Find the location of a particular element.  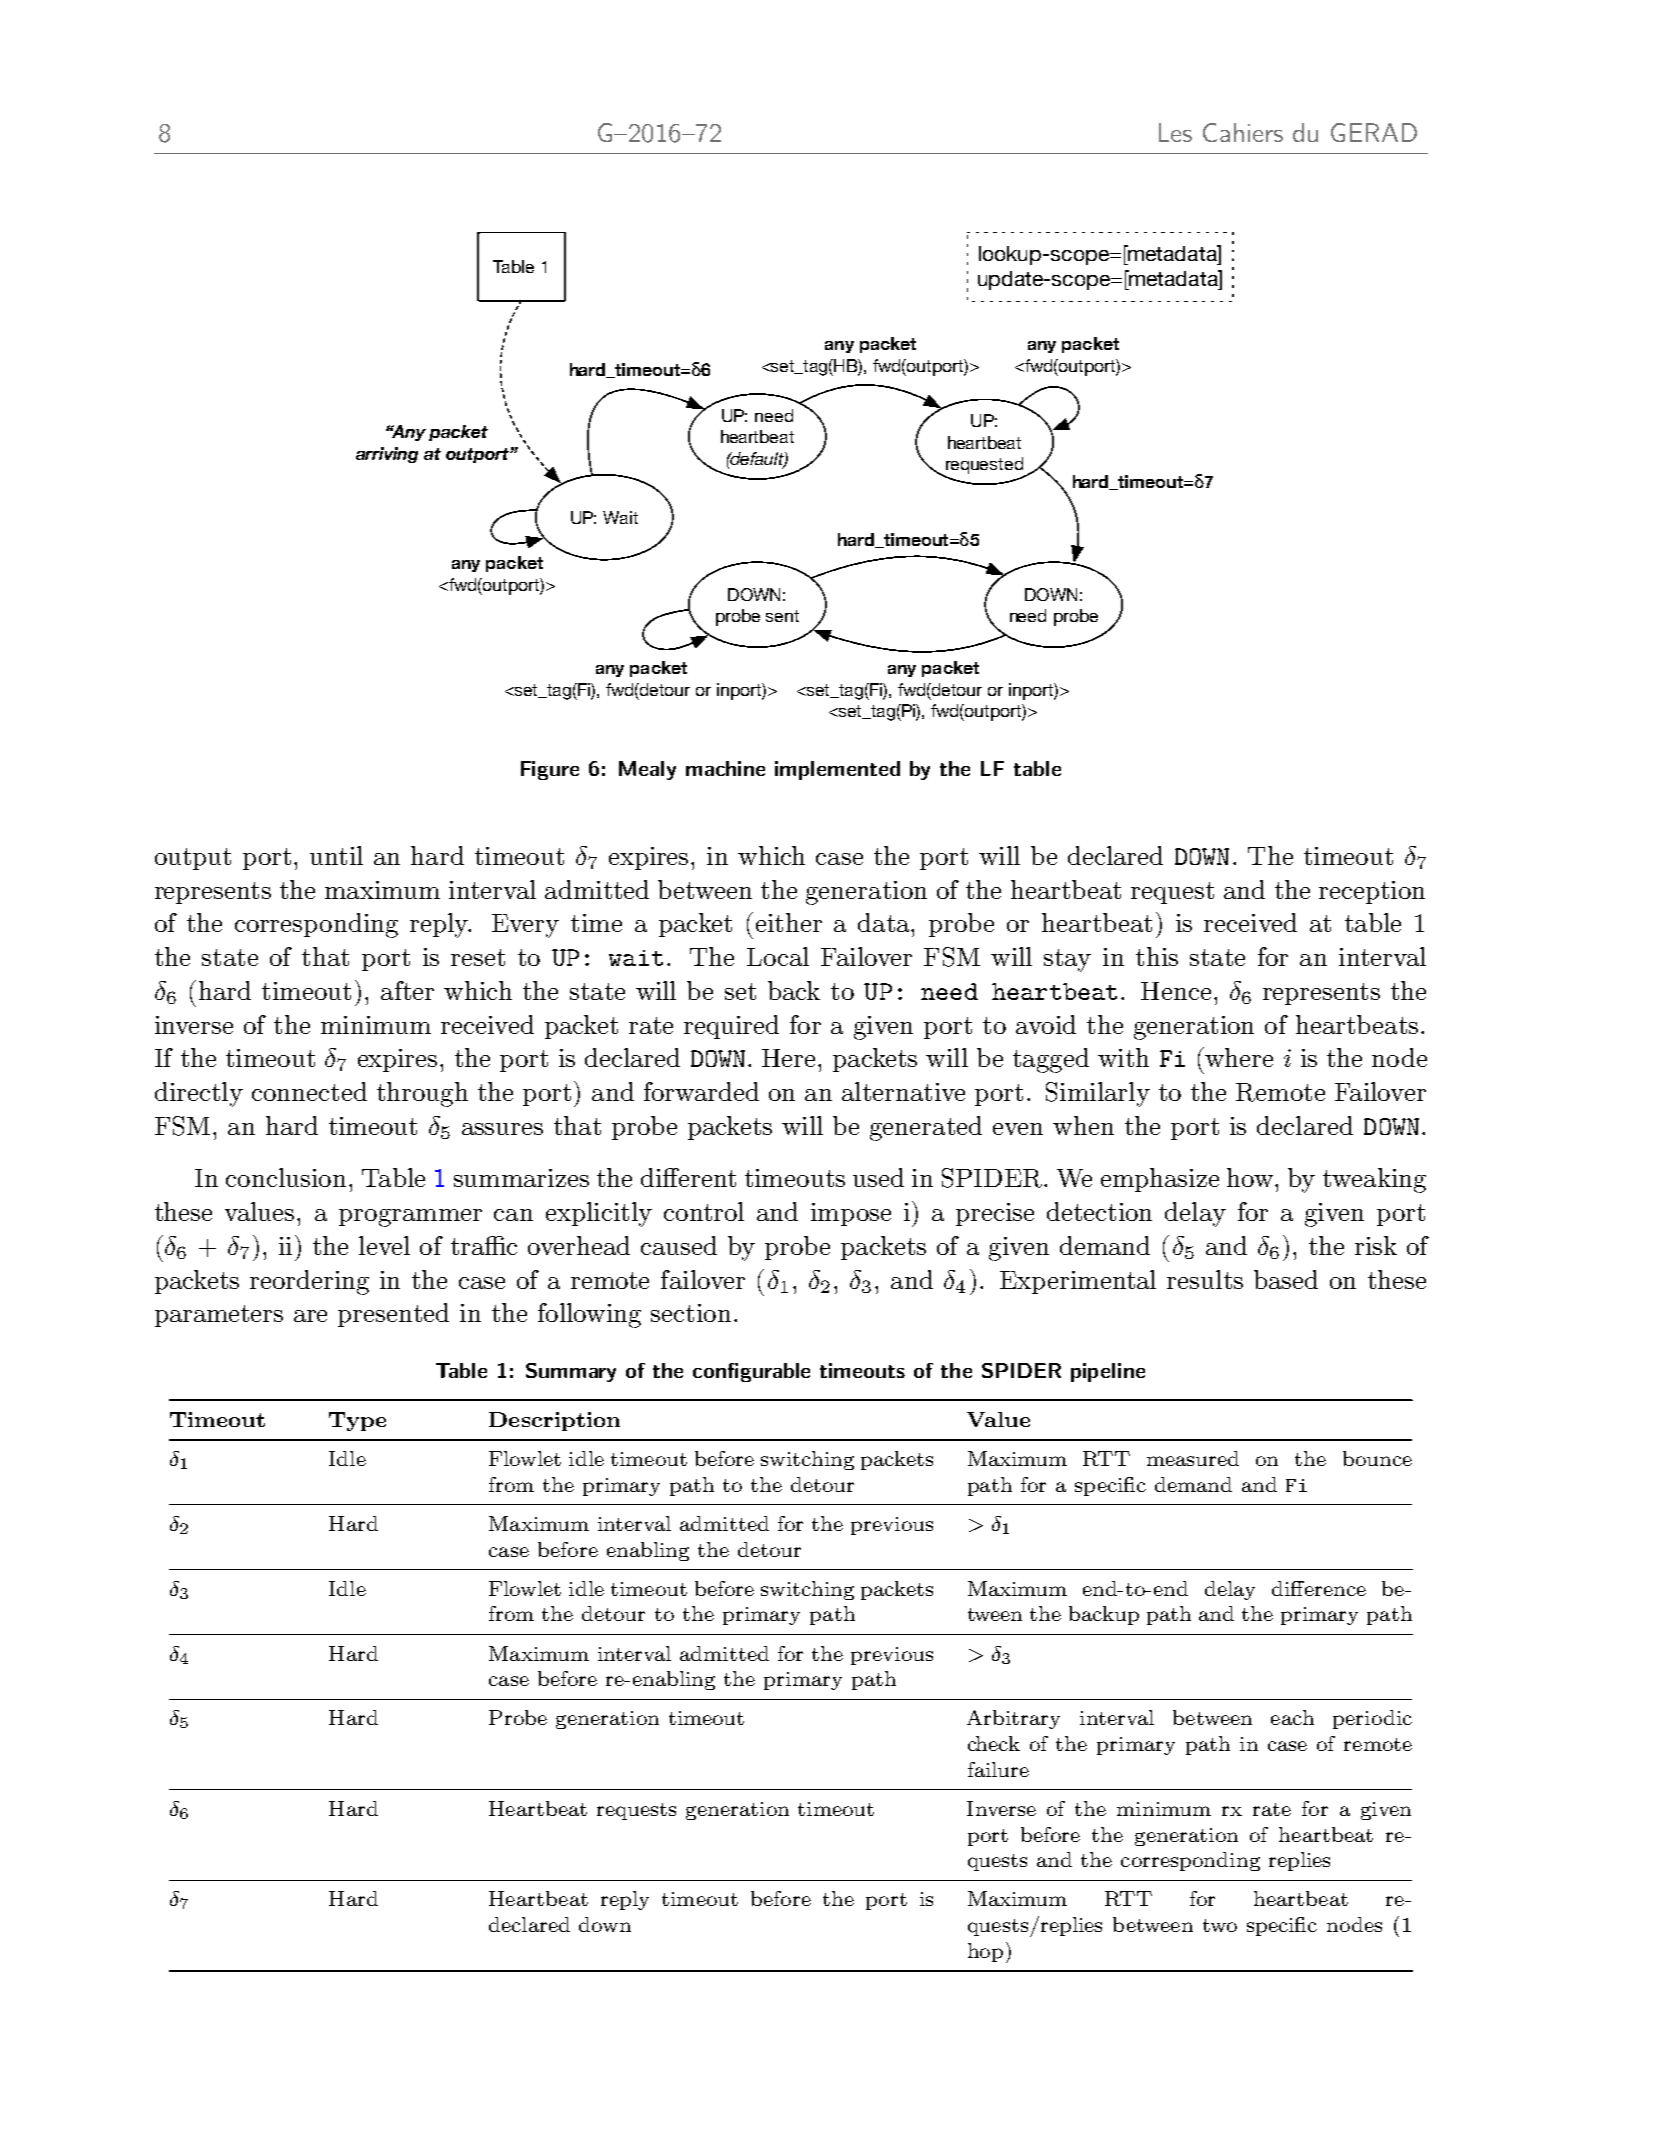

Les is located at coordinates (1175, 132).
